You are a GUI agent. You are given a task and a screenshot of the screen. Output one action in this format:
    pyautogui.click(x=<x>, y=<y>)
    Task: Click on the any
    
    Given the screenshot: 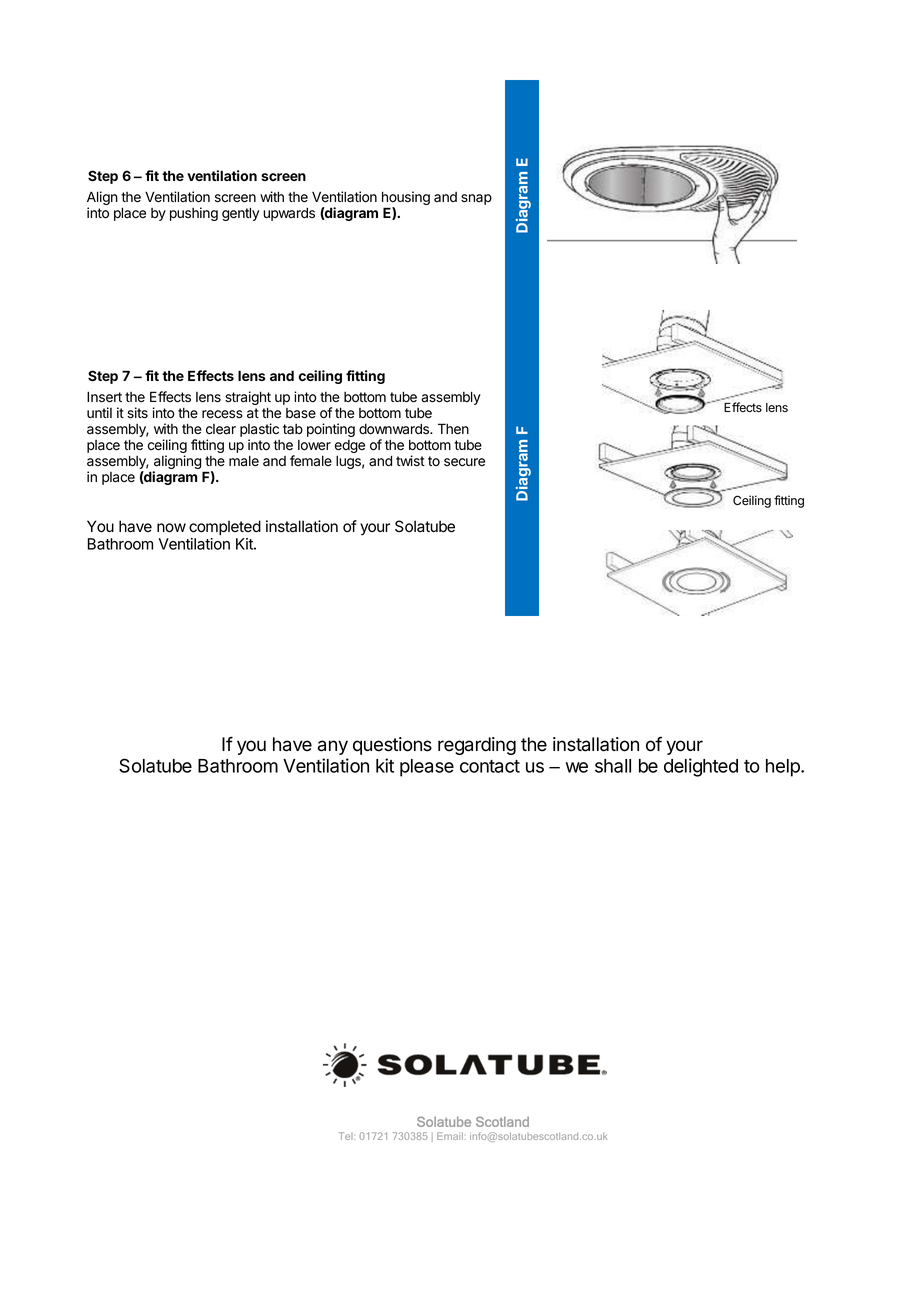 What is the action you would take?
    pyautogui.click(x=333, y=747)
